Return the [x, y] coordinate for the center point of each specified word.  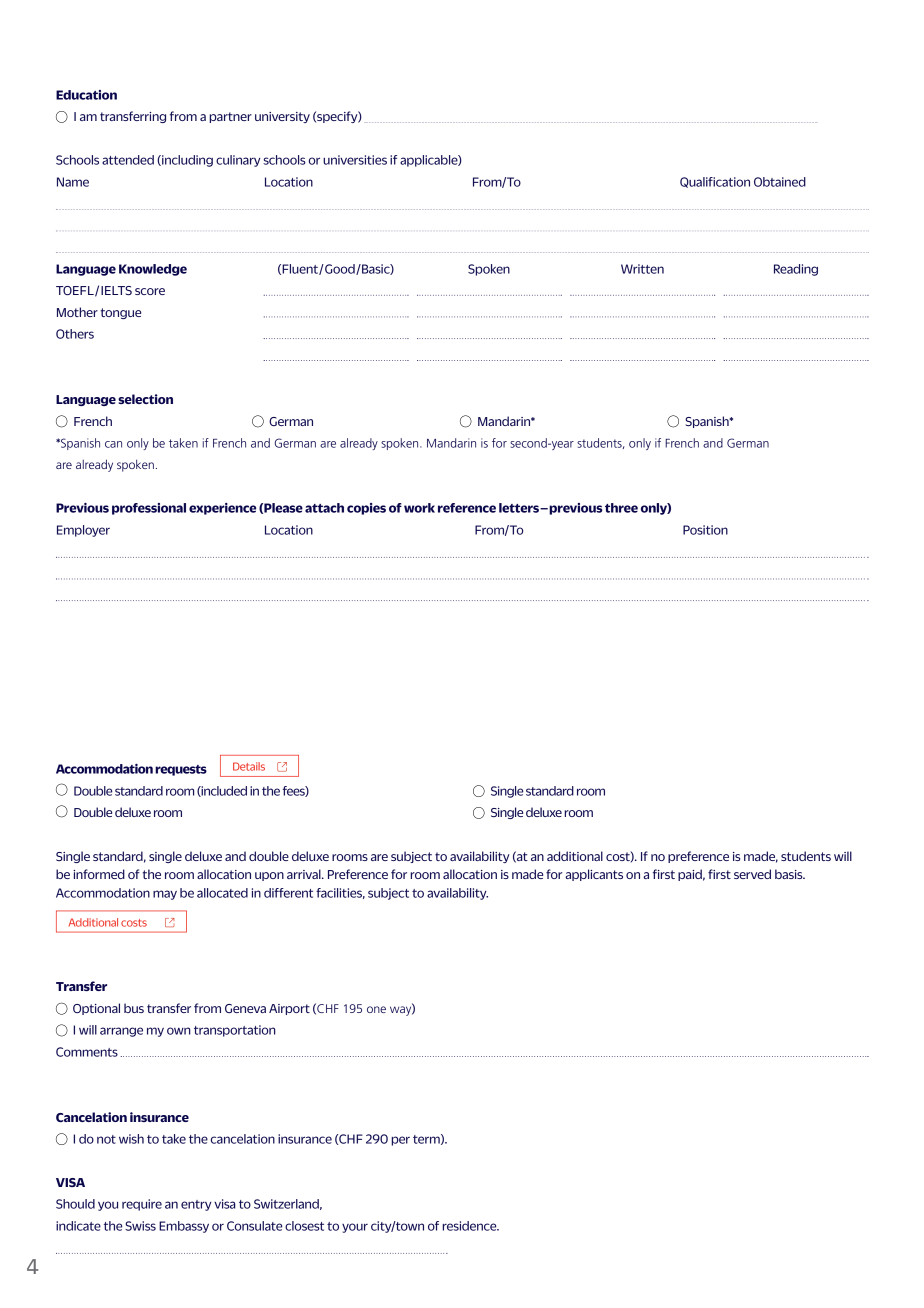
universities [355, 160]
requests [181, 770]
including [186, 161]
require [142, 1205]
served [752, 874]
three [621, 508]
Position [705, 530]
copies [366, 509]
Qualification [715, 182]
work [419, 508]
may [165, 895]
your [355, 1228]
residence [470, 1226]
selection [145, 399]
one [376, 1009]
